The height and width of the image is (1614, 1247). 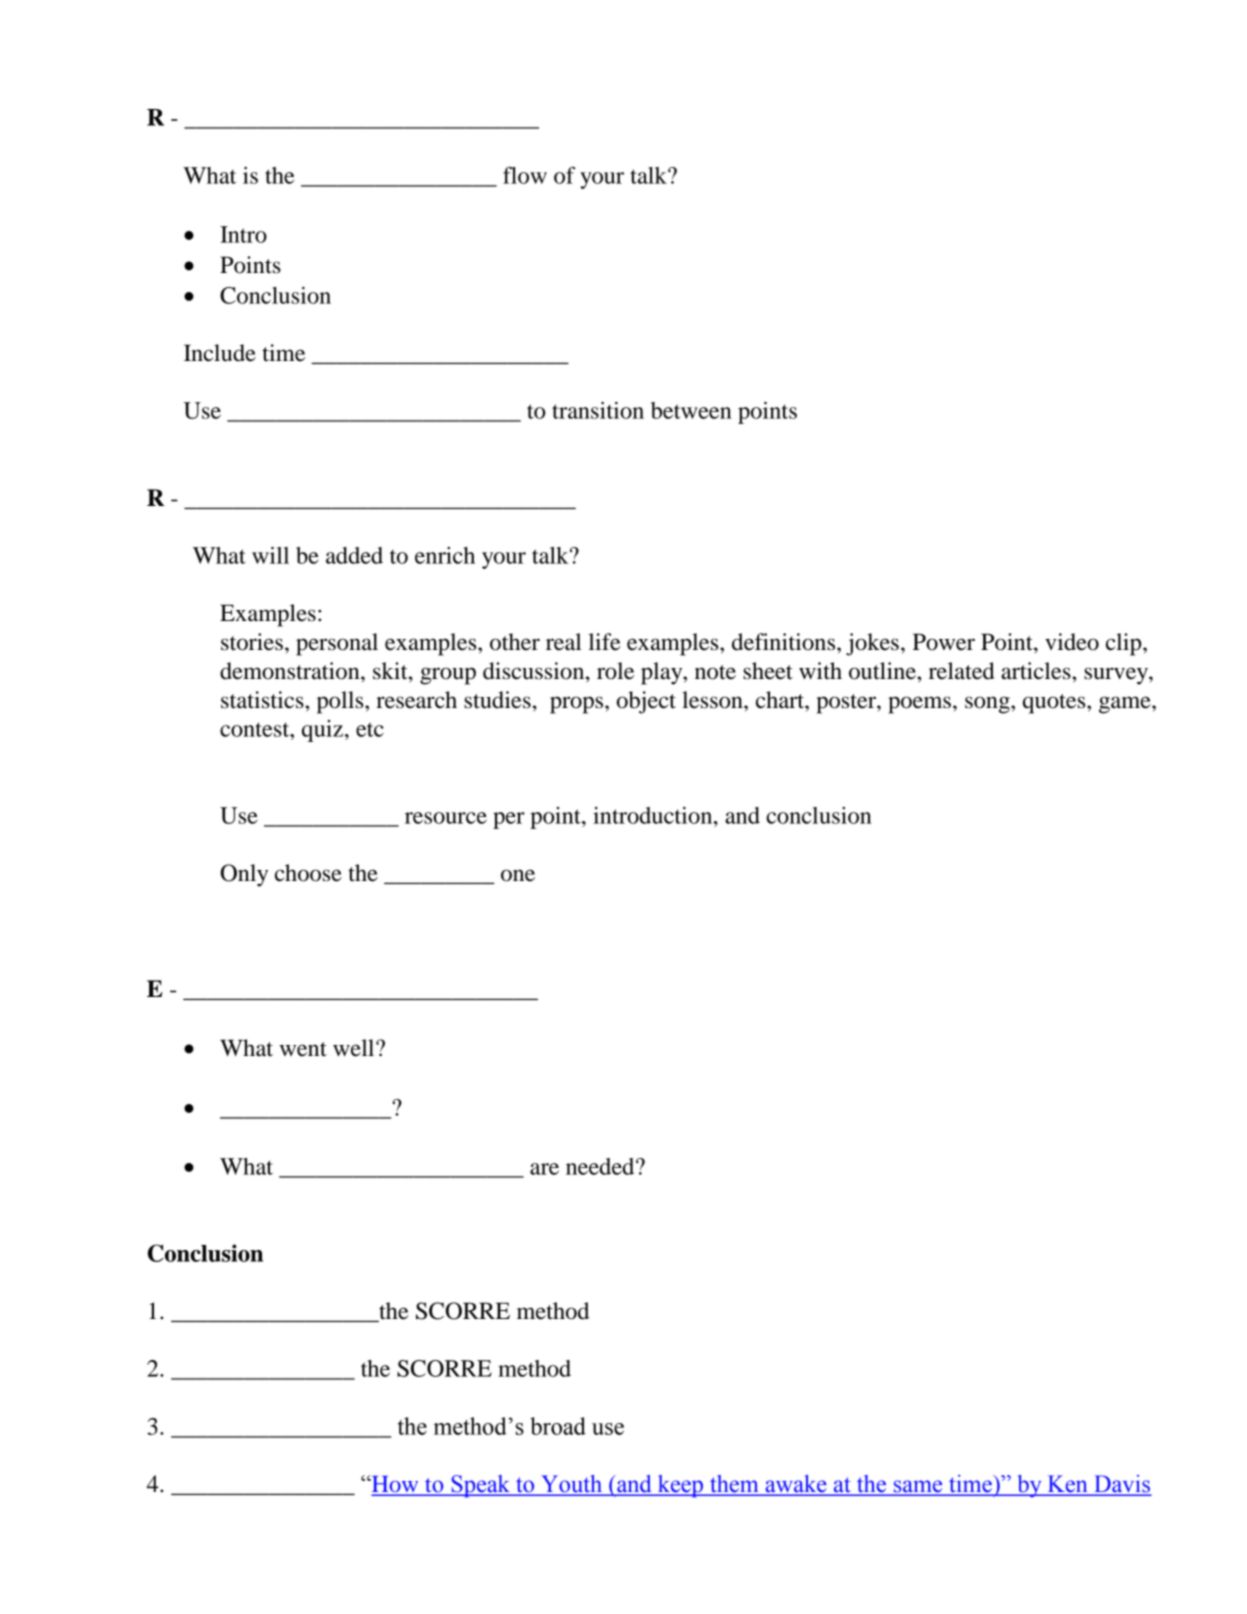 What do you see at coordinates (480, 1486) in the image?
I see `Speak` at bounding box center [480, 1486].
